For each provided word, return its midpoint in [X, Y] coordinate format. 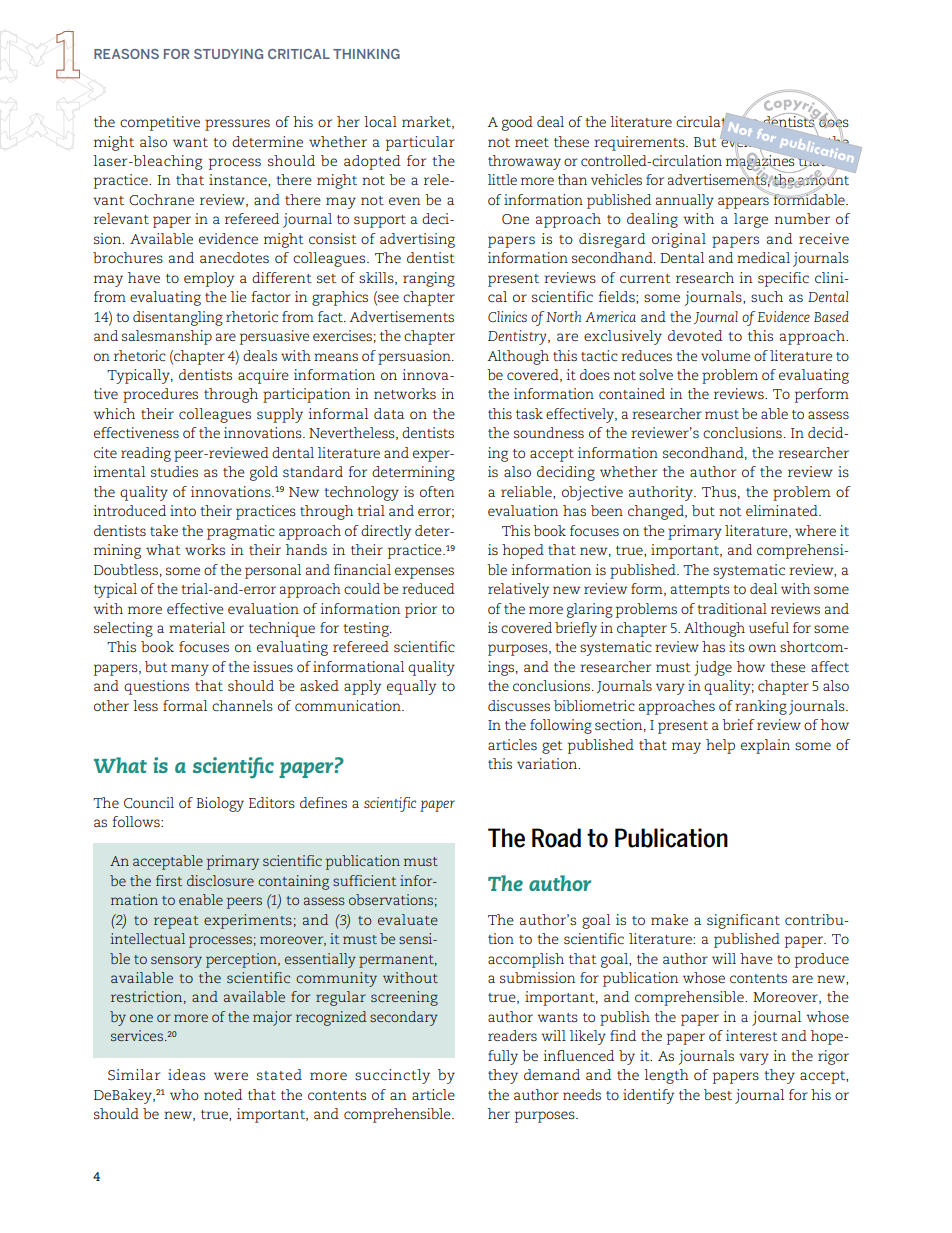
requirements [640, 143]
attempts [700, 591]
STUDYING [228, 54]
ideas [186, 1074]
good [517, 123]
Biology [220, 804]
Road [556, 838]
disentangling [178, 318]
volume [725, 355]
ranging [429, 279]
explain [765, 746]
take [164, 530]
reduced [428, 588]
